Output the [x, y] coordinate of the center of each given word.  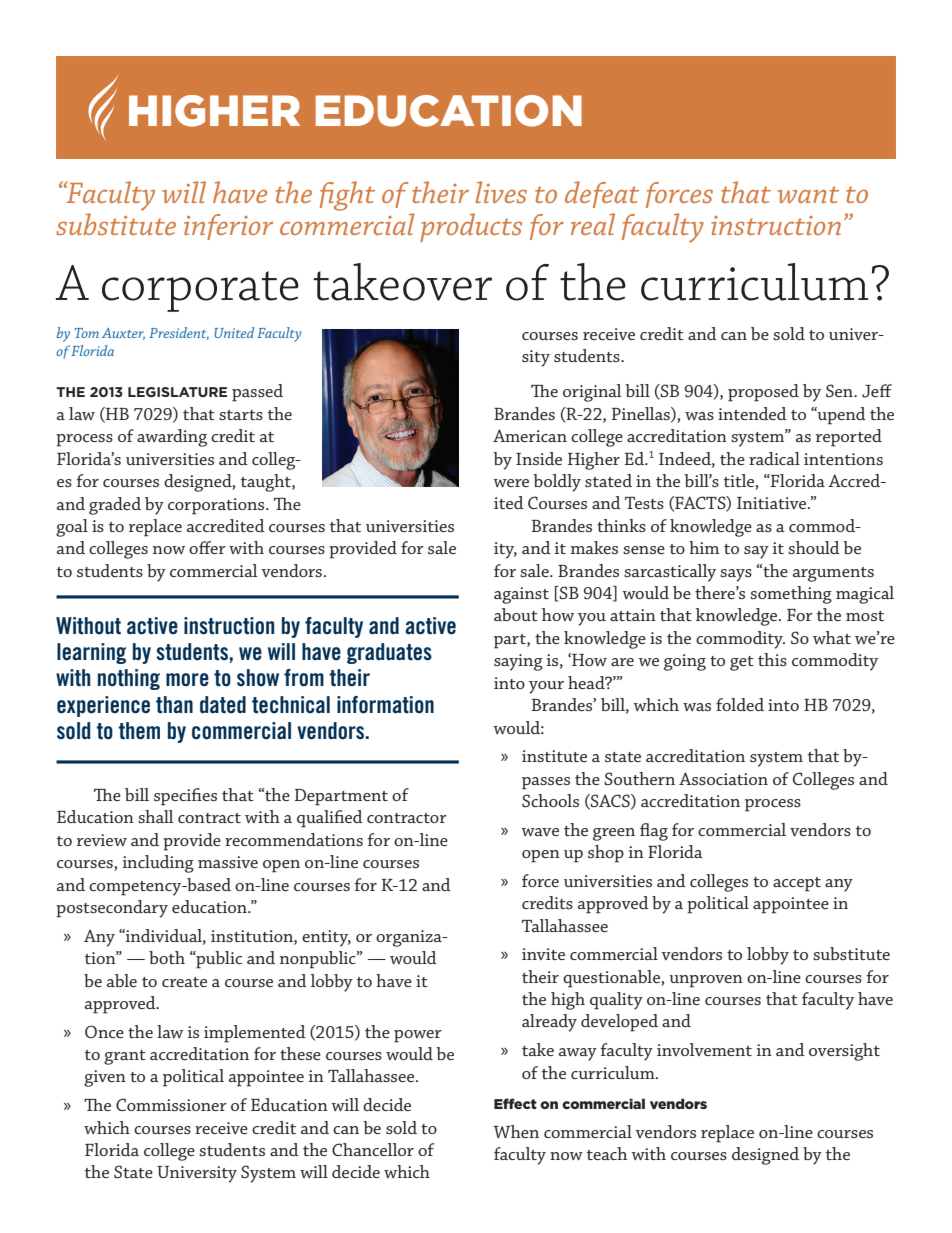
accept [797, 884]
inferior [228, 227]
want [808, 194]
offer [207, 547]
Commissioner [171, 1104]
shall [156, 816]
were [511, 483]
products [471, 227]
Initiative [773, 503]
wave [540, 832]
